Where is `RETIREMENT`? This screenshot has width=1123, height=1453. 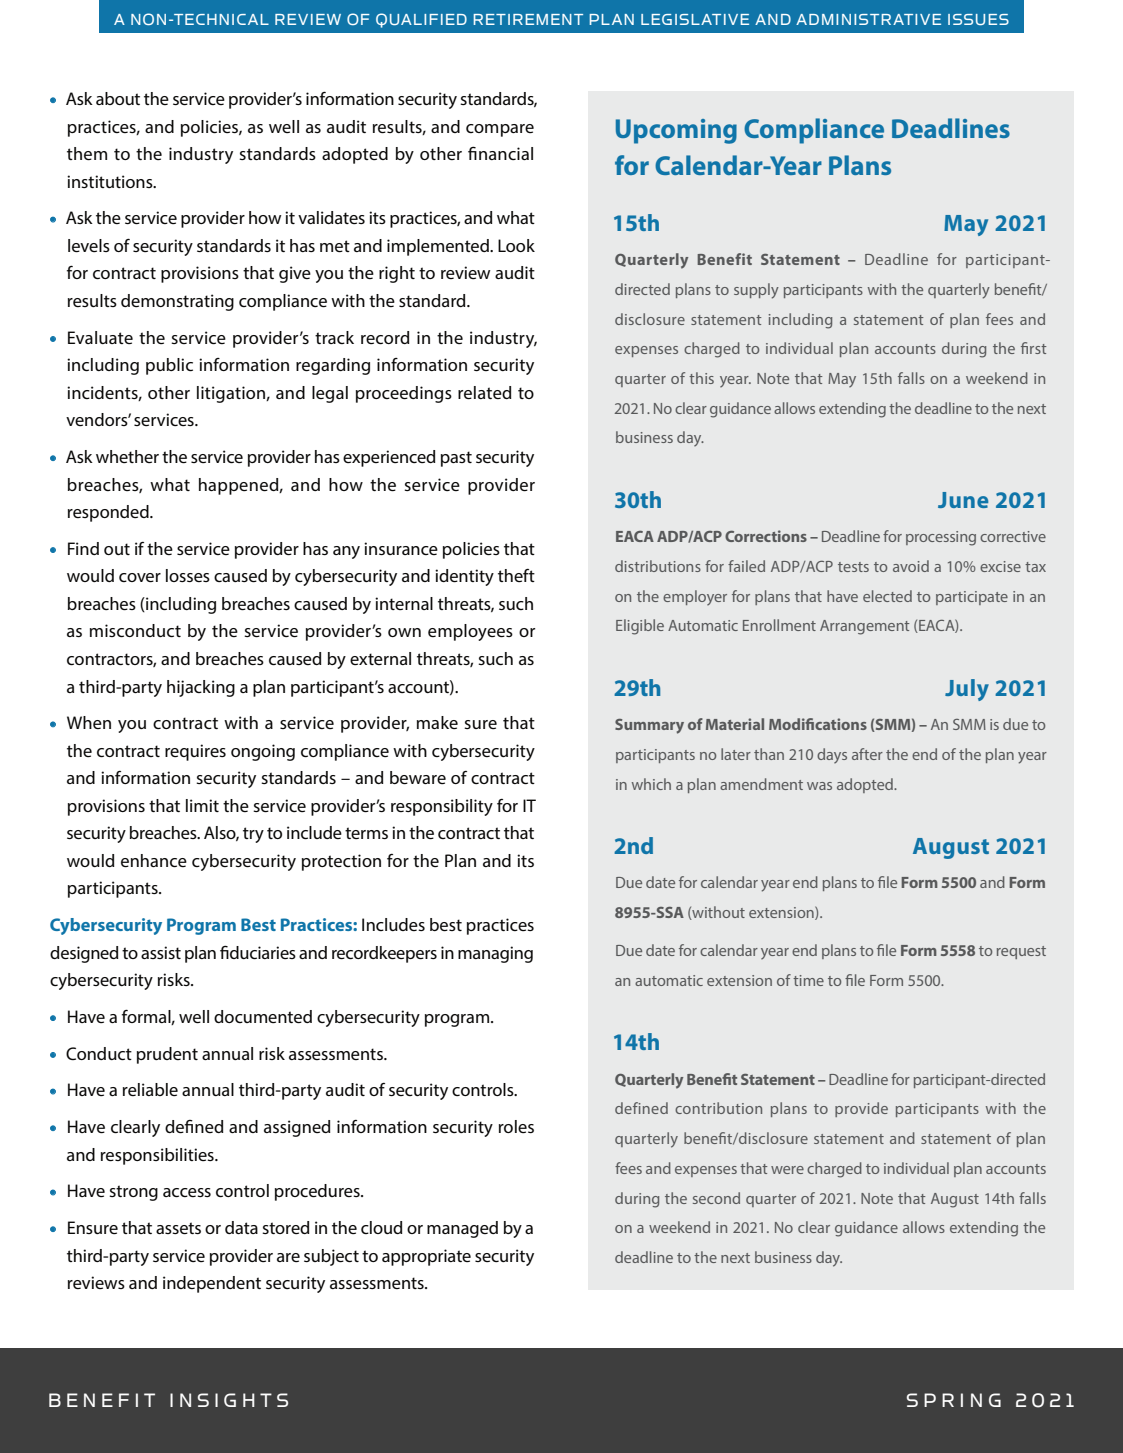
RETIREMENT is located at coordinates (528, 19).
